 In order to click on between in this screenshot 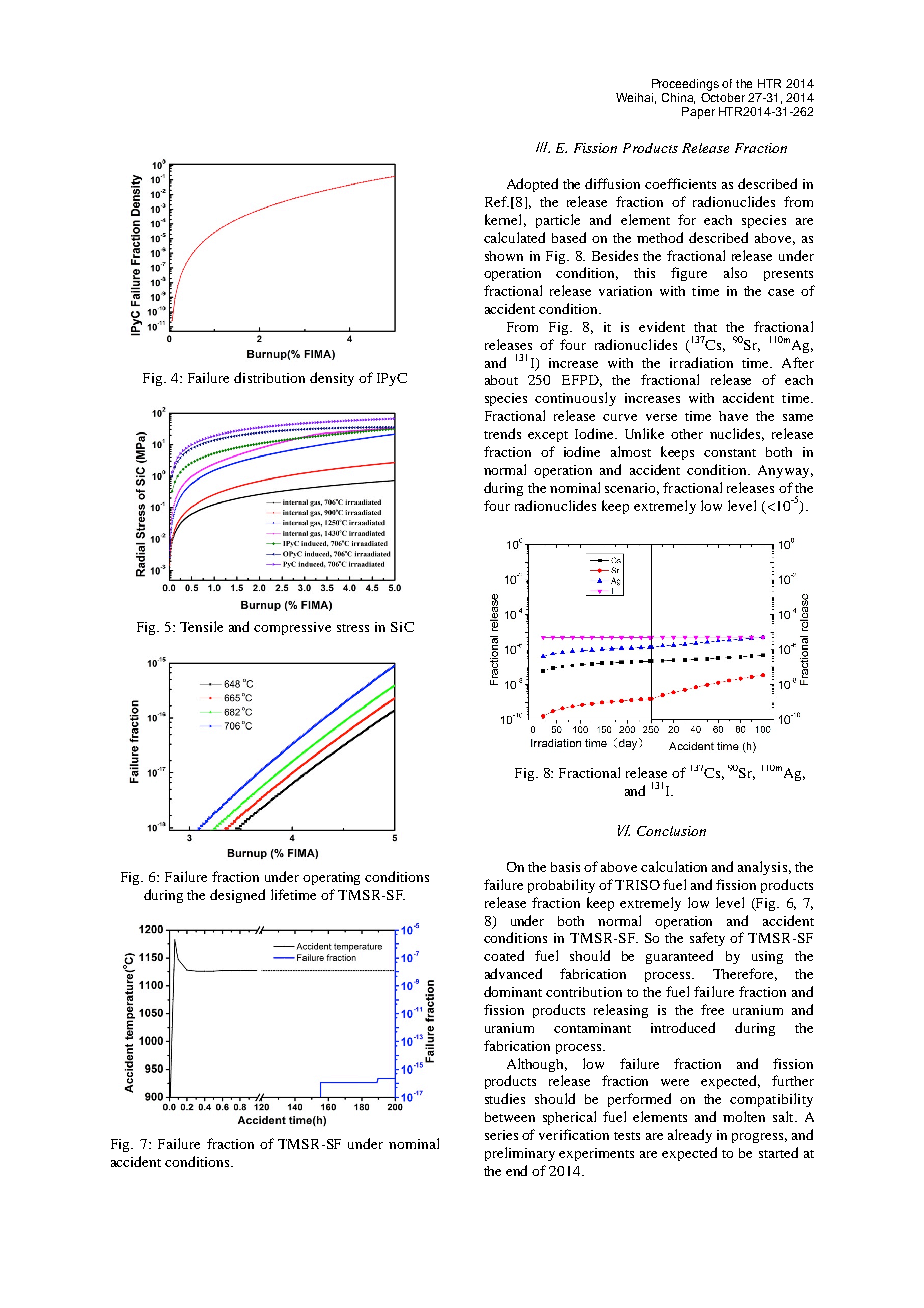, I will do `click(510, 1117)`.
